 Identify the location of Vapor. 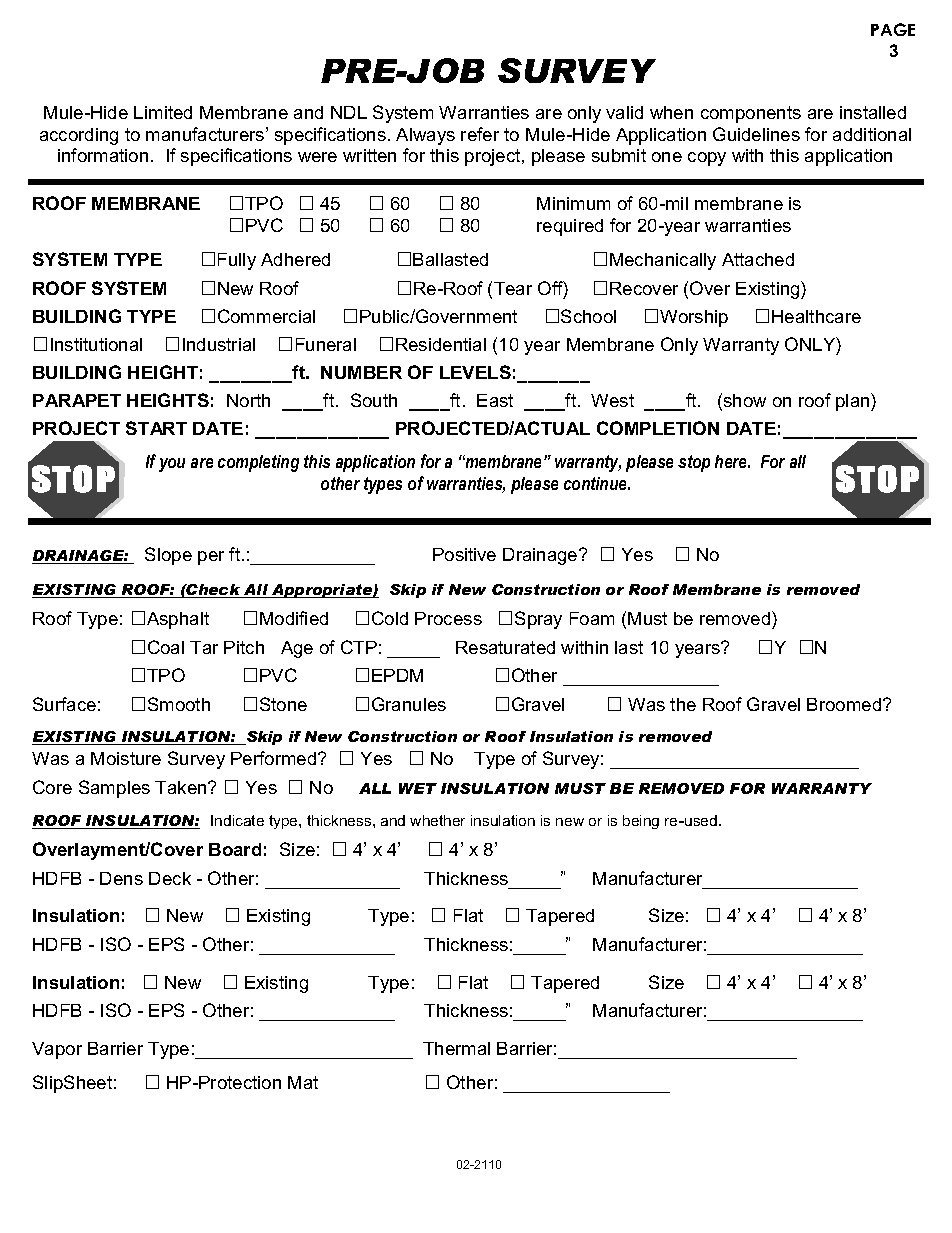
(57, 1050).
